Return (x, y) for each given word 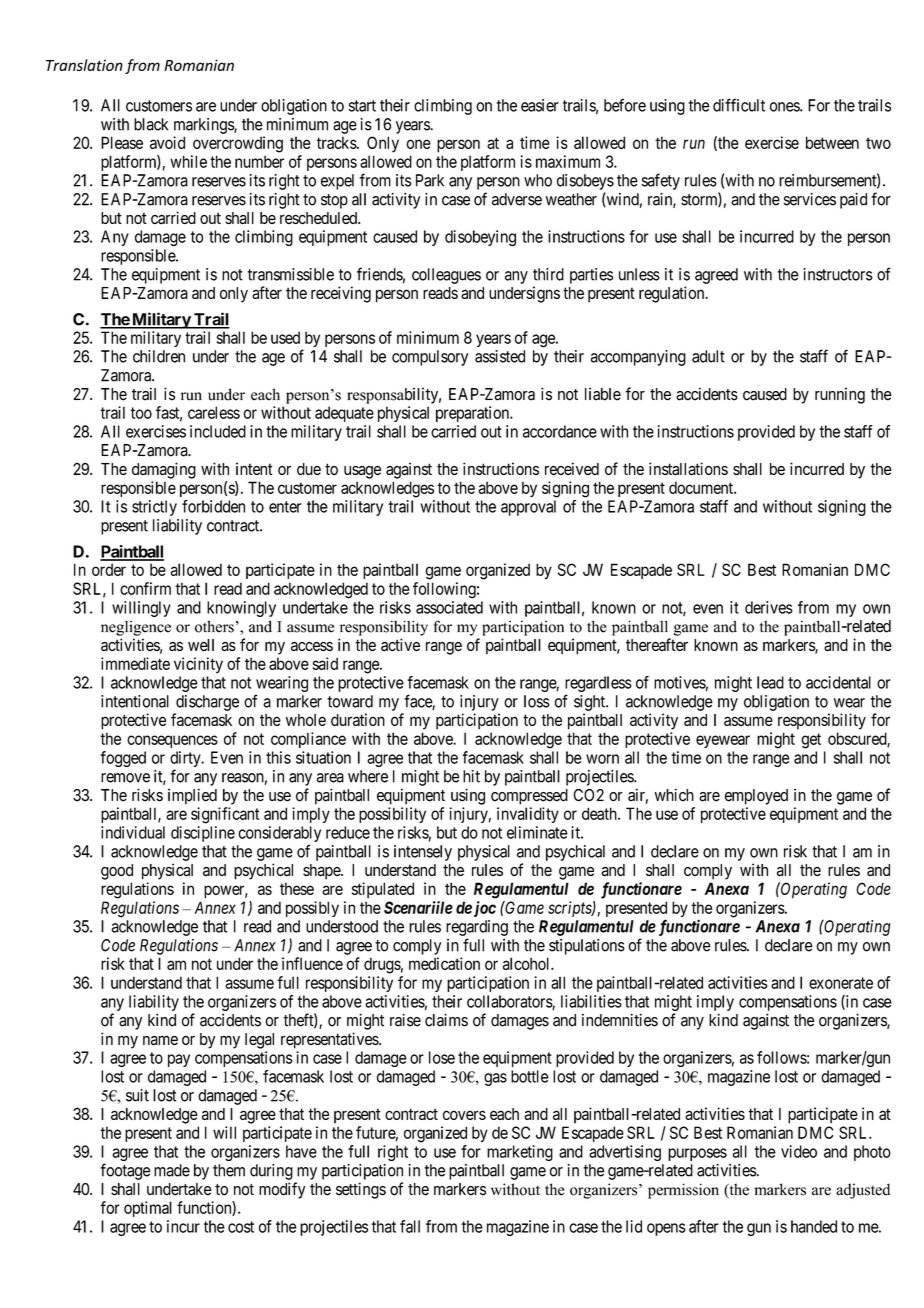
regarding (477, 928)
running (840, 396)
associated (449, 607)
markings (204, 126)
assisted (500, 356)
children (159, 356)
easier (540, 105)
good (117, 872)
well (201, 645)
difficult (739, 105)
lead (770, 682)
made (172, 1170)
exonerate (841, 983)
